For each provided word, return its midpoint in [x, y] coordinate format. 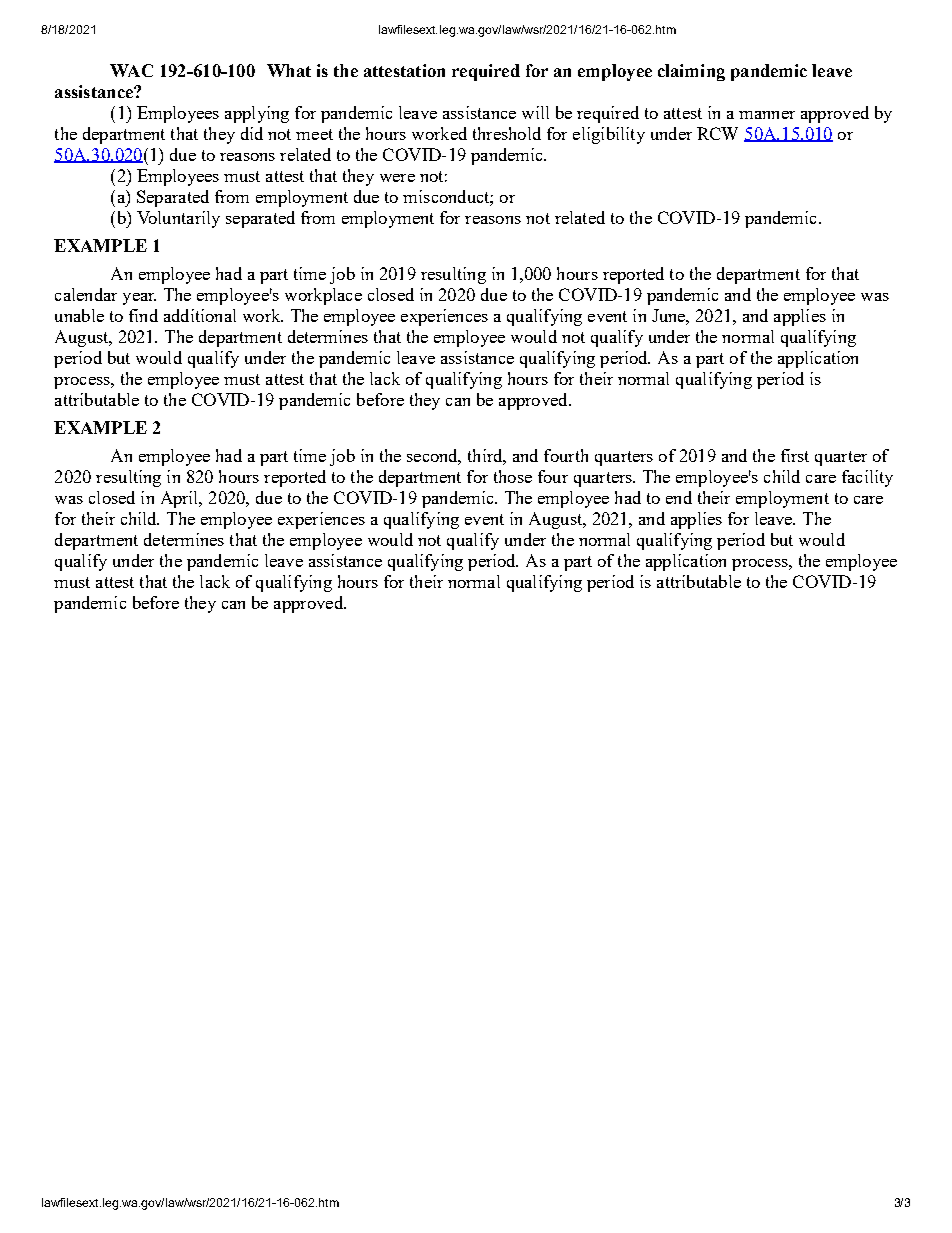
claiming [691, 72]
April [181, 499]
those [513, 476]
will [535, 112]
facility [867, 478]
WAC [131, 70]
